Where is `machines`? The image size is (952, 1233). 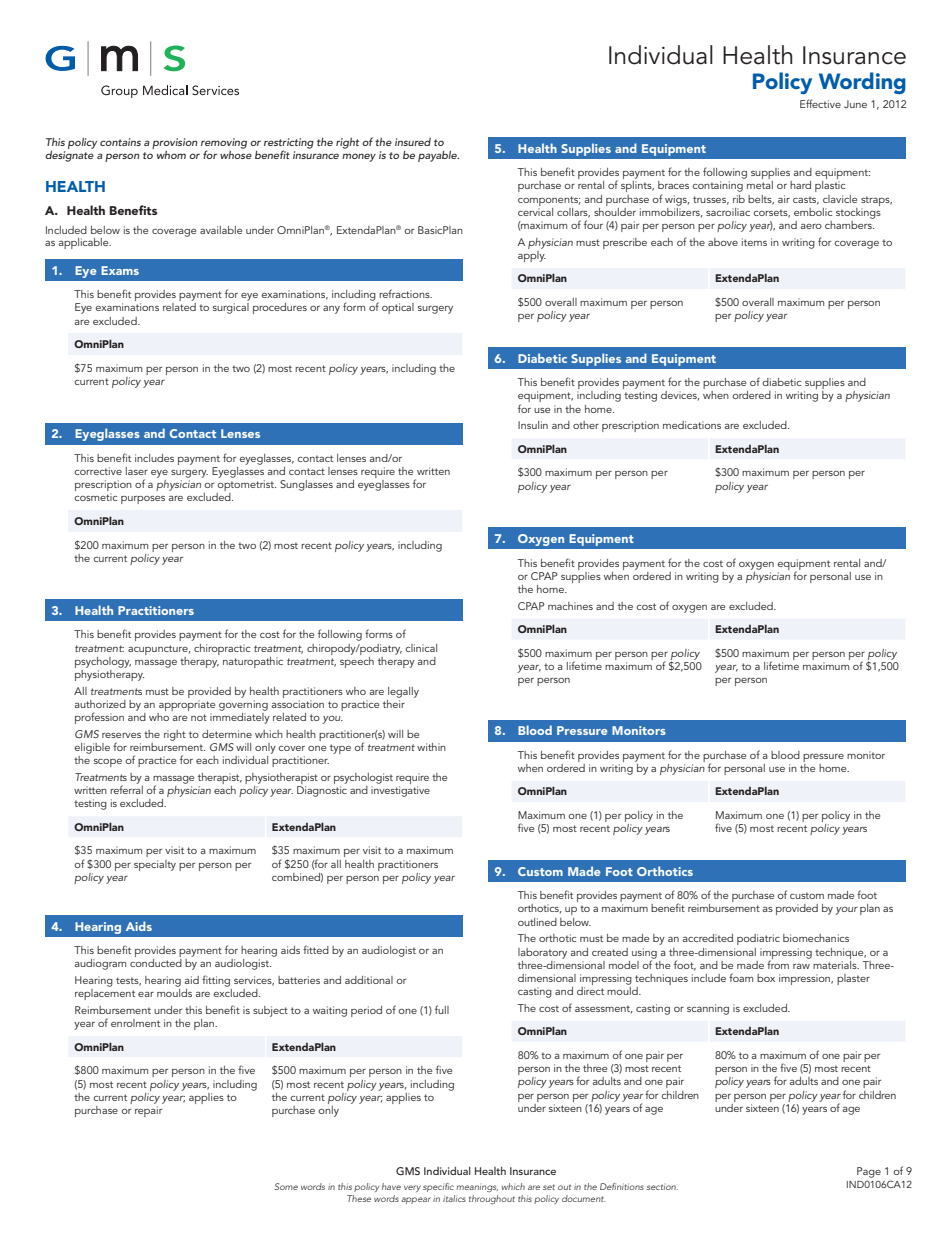
machines is located at coordinates (570, 606).
